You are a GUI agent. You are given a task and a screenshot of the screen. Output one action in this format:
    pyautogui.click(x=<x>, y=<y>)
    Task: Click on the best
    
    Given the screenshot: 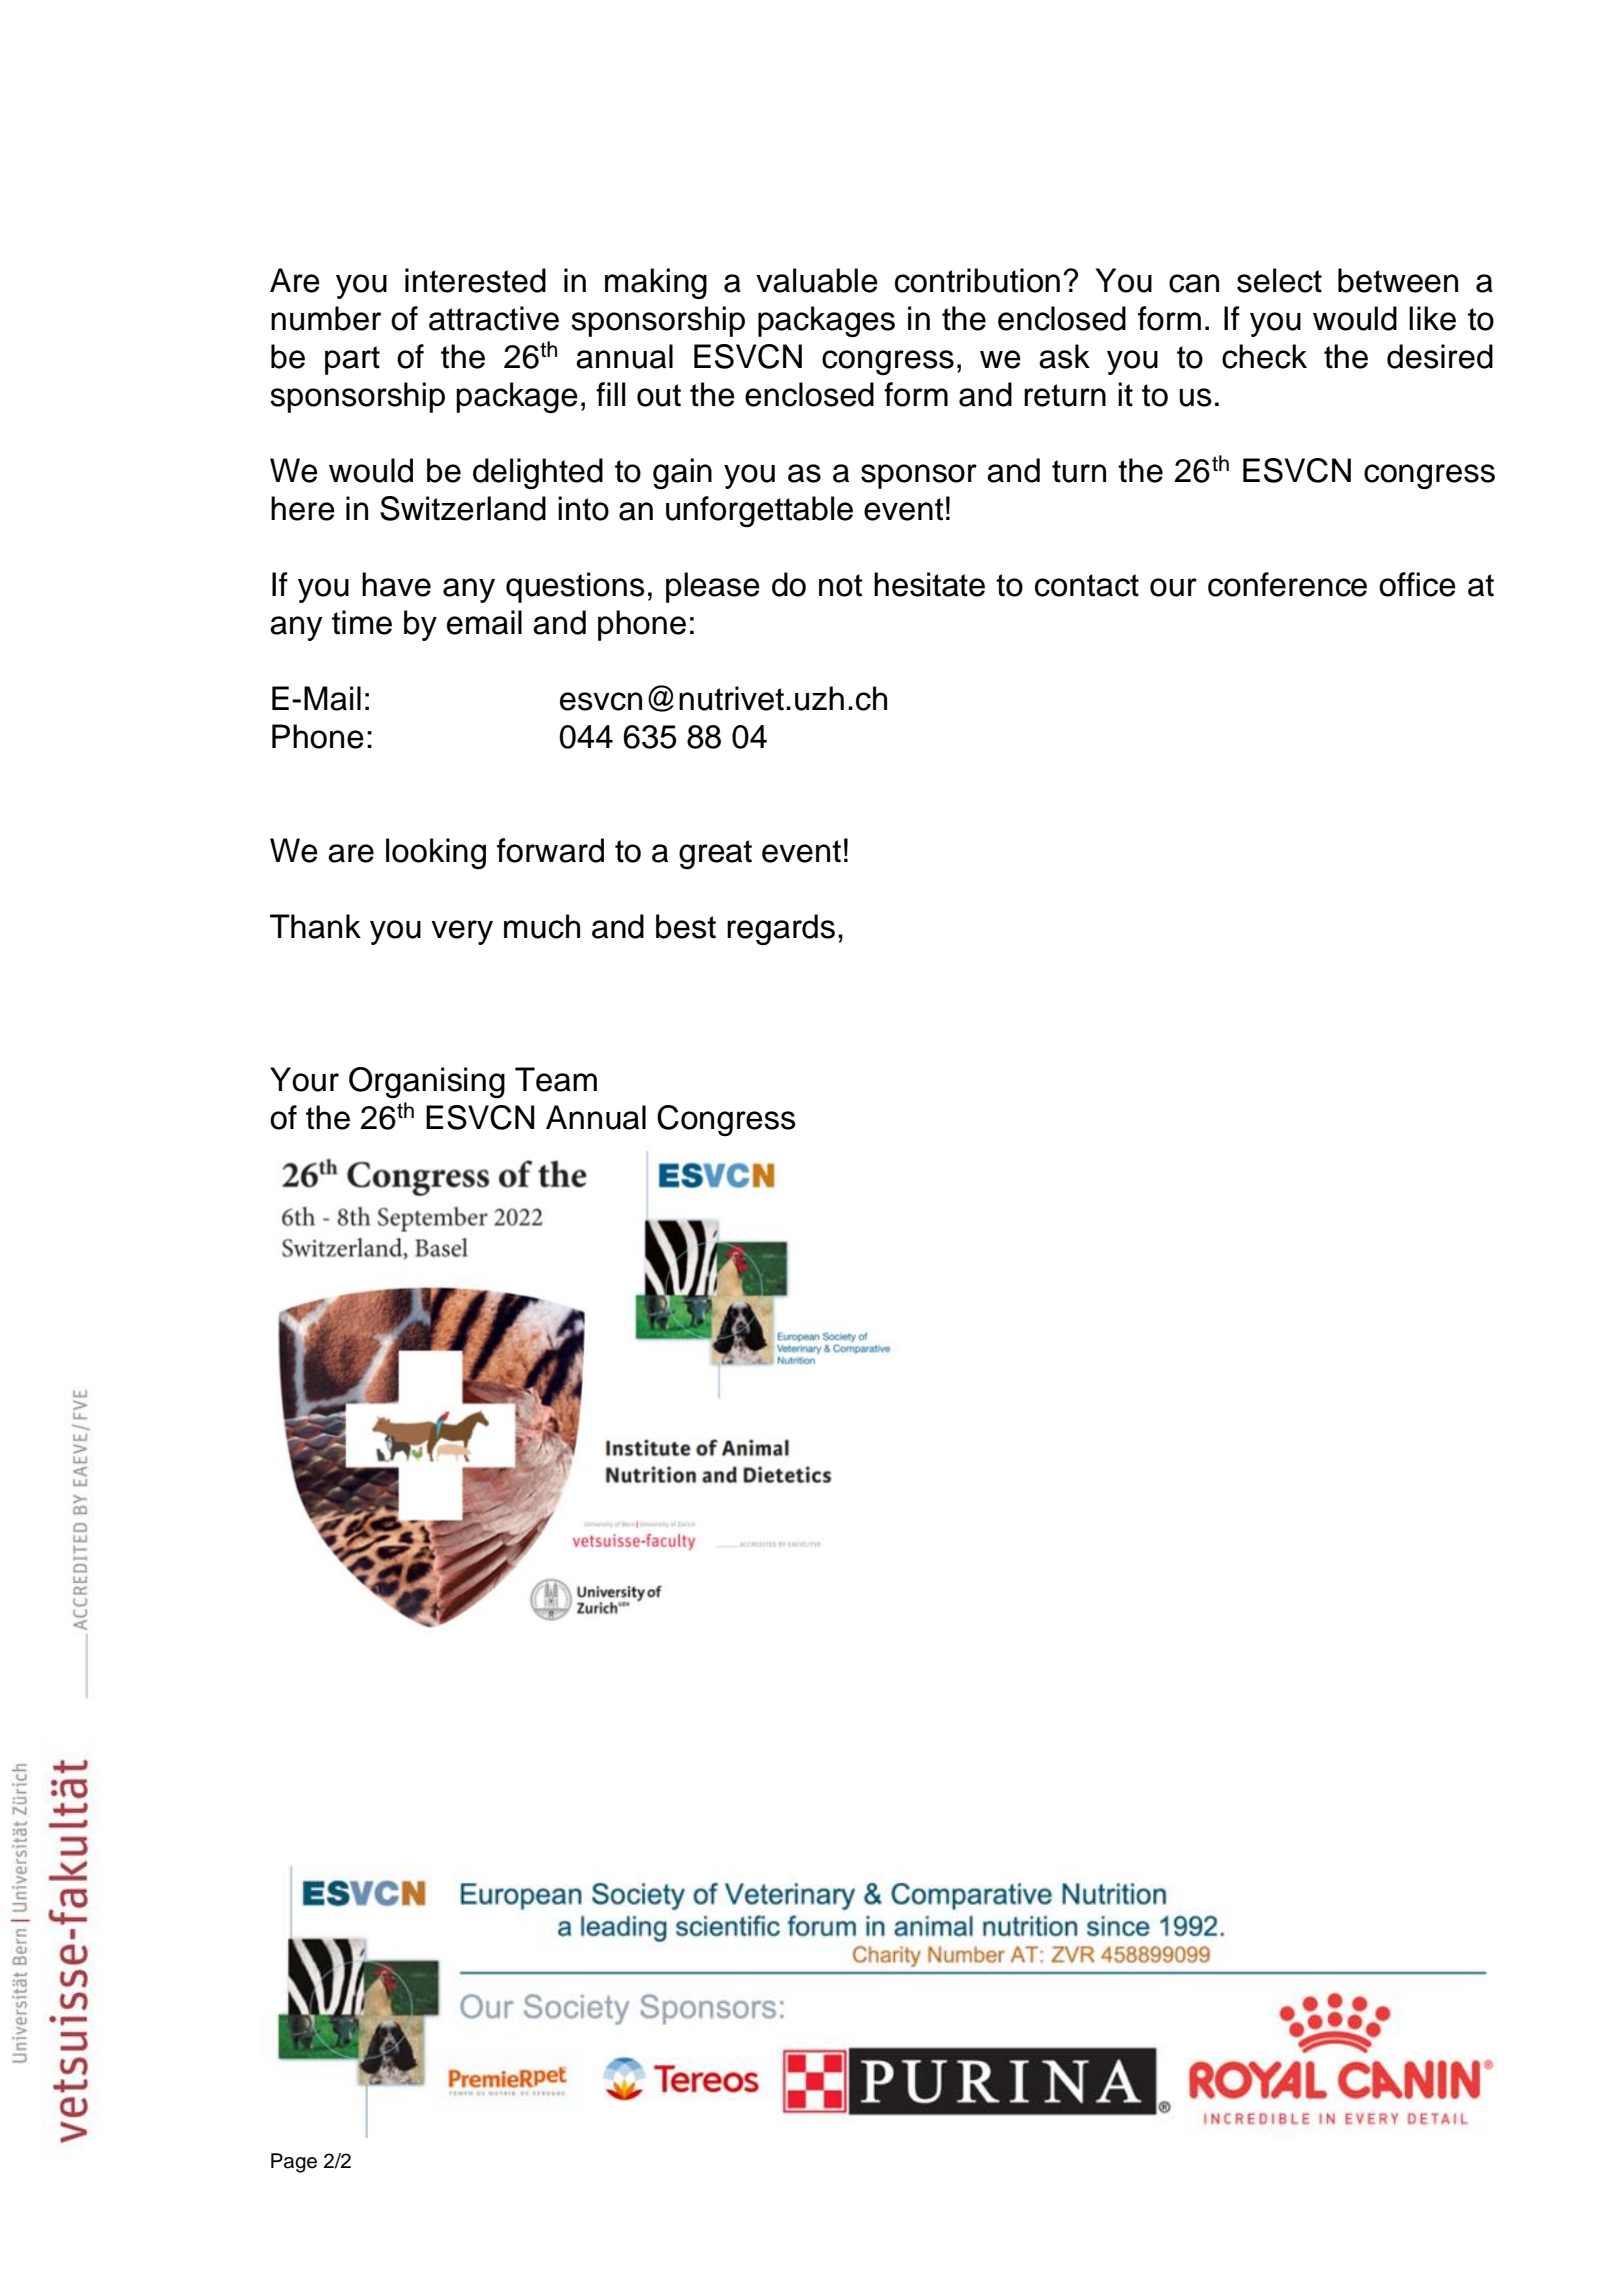 What is the action you would take?
    pyautogui.click(x=686, y=926)
